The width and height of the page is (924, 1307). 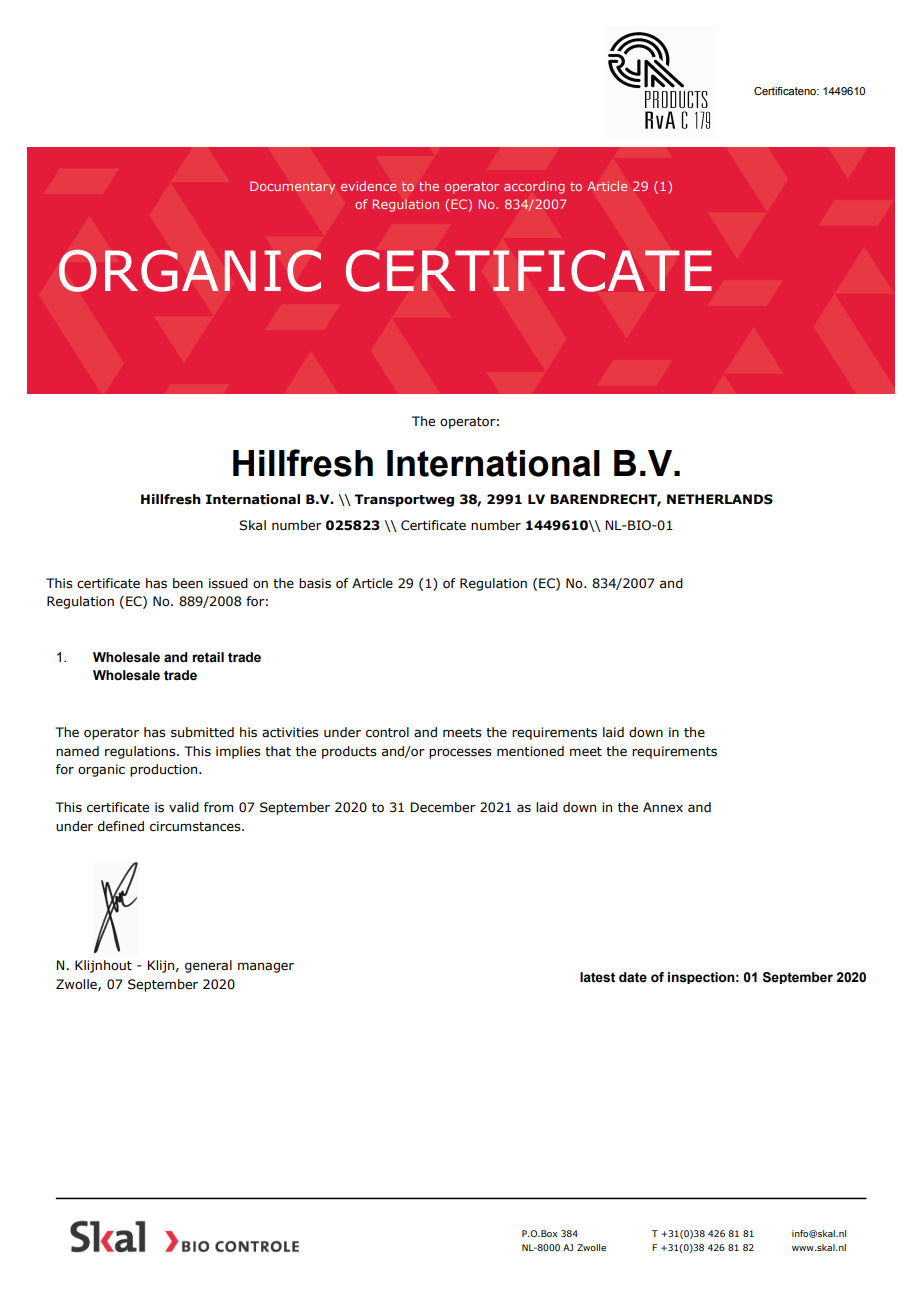 What do you see at coordinates (368, 186) in the page?
I see `evidence` at bounding box center [368, 186].
